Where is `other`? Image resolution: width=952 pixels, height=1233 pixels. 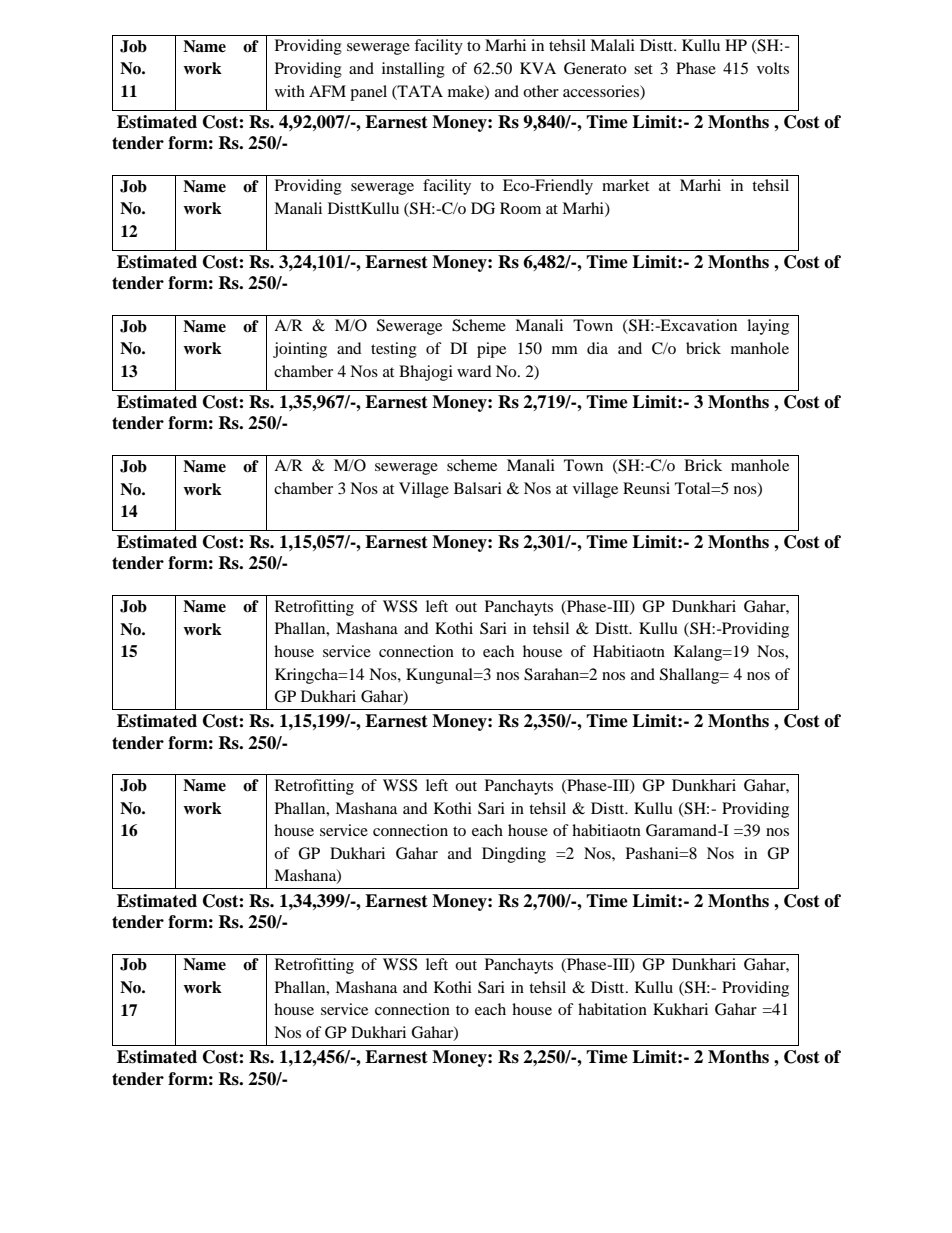 other is located at coordinates (541, 91).
